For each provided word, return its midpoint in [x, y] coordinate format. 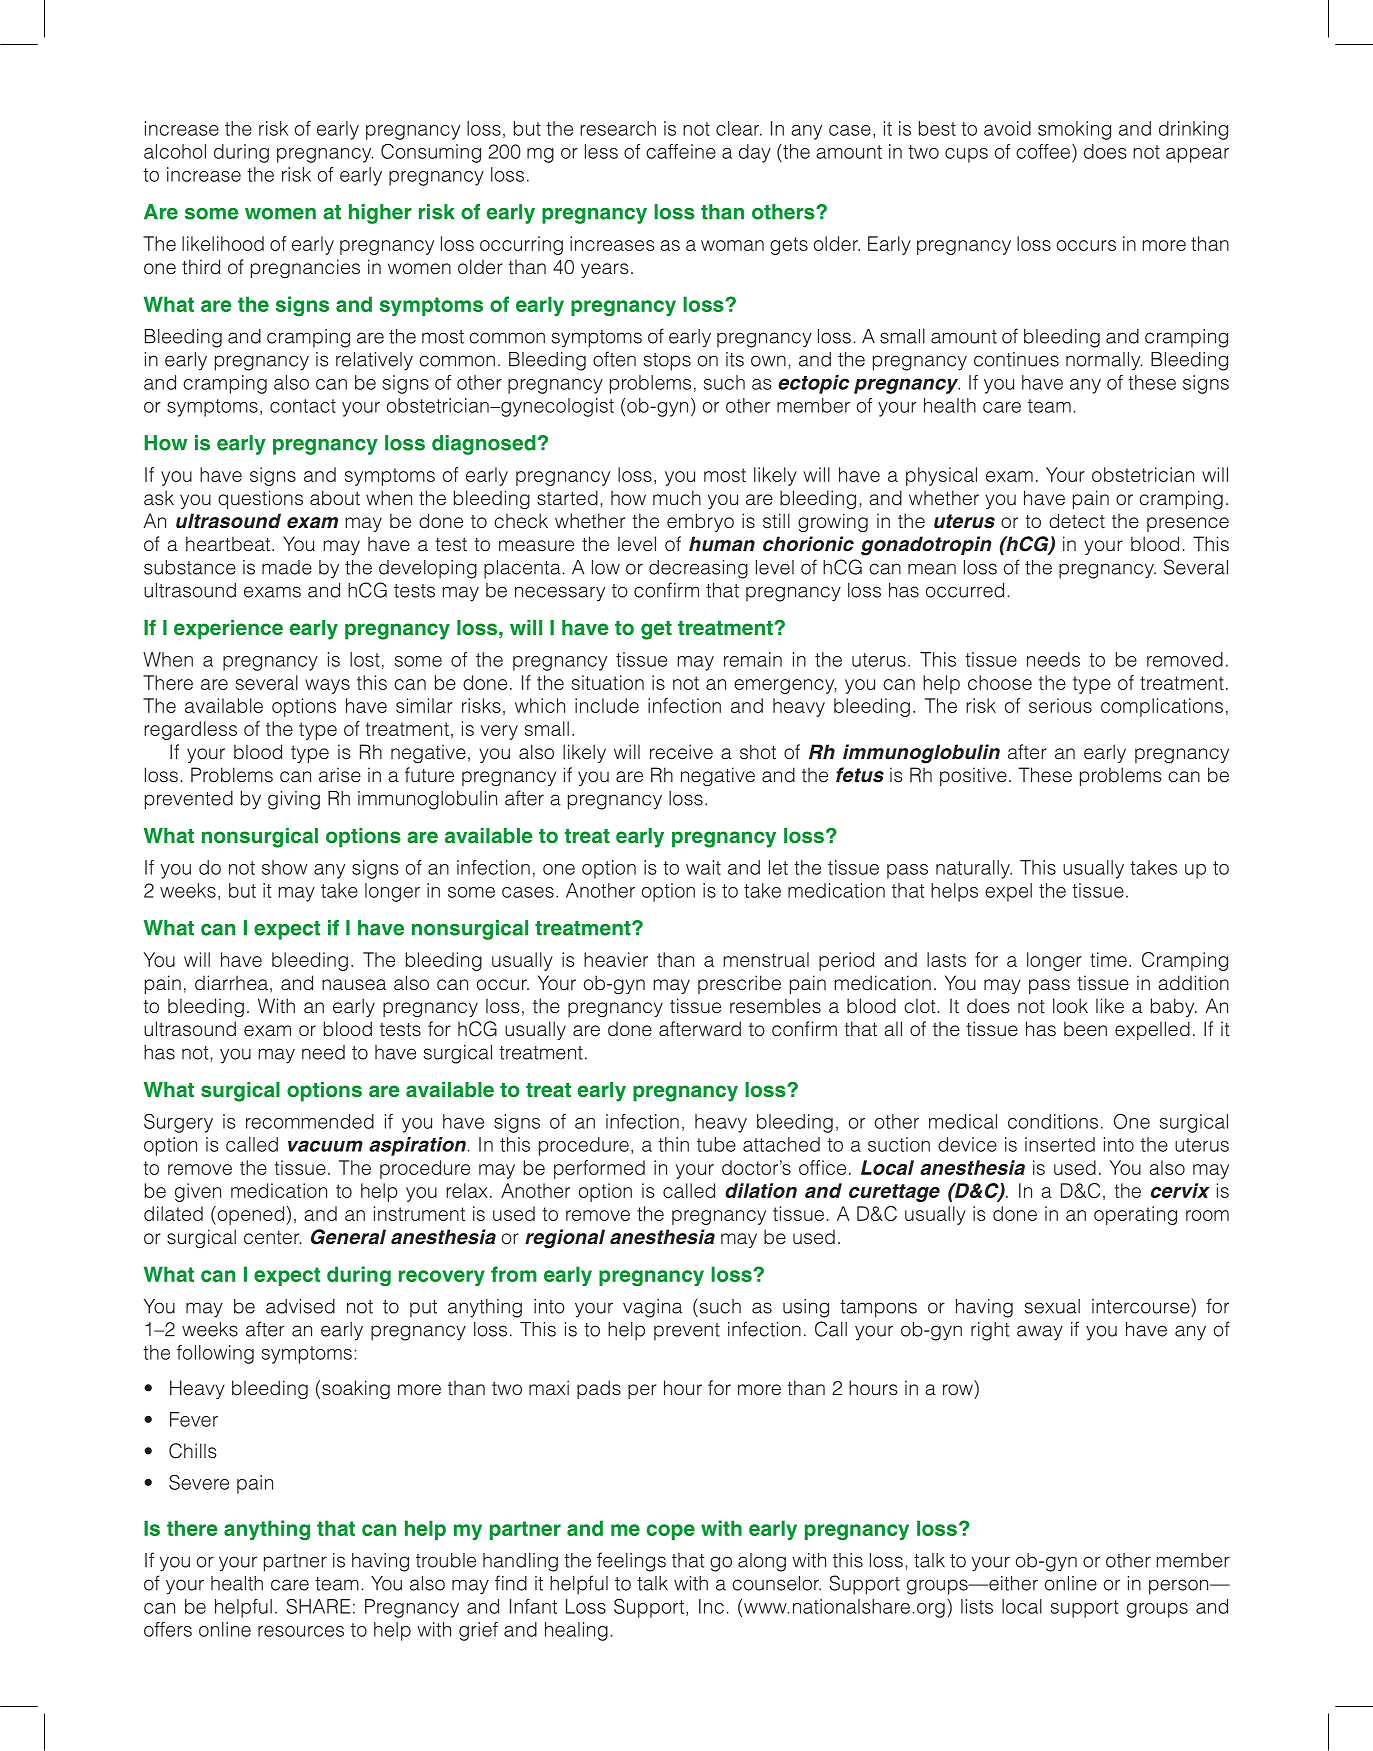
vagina [652, 1308]
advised [300, 1306]
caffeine [681, 151]
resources [301, 1631]
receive [681, 752]
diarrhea [231, 983]
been [1085, 1029]
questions [260, 499]
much [677, 498]
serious [1060, 705]
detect [1077, 521]
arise [340, 775]
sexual [1052, 1306]
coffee [1044, 151]
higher [380, 214]
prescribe [739, 984]
